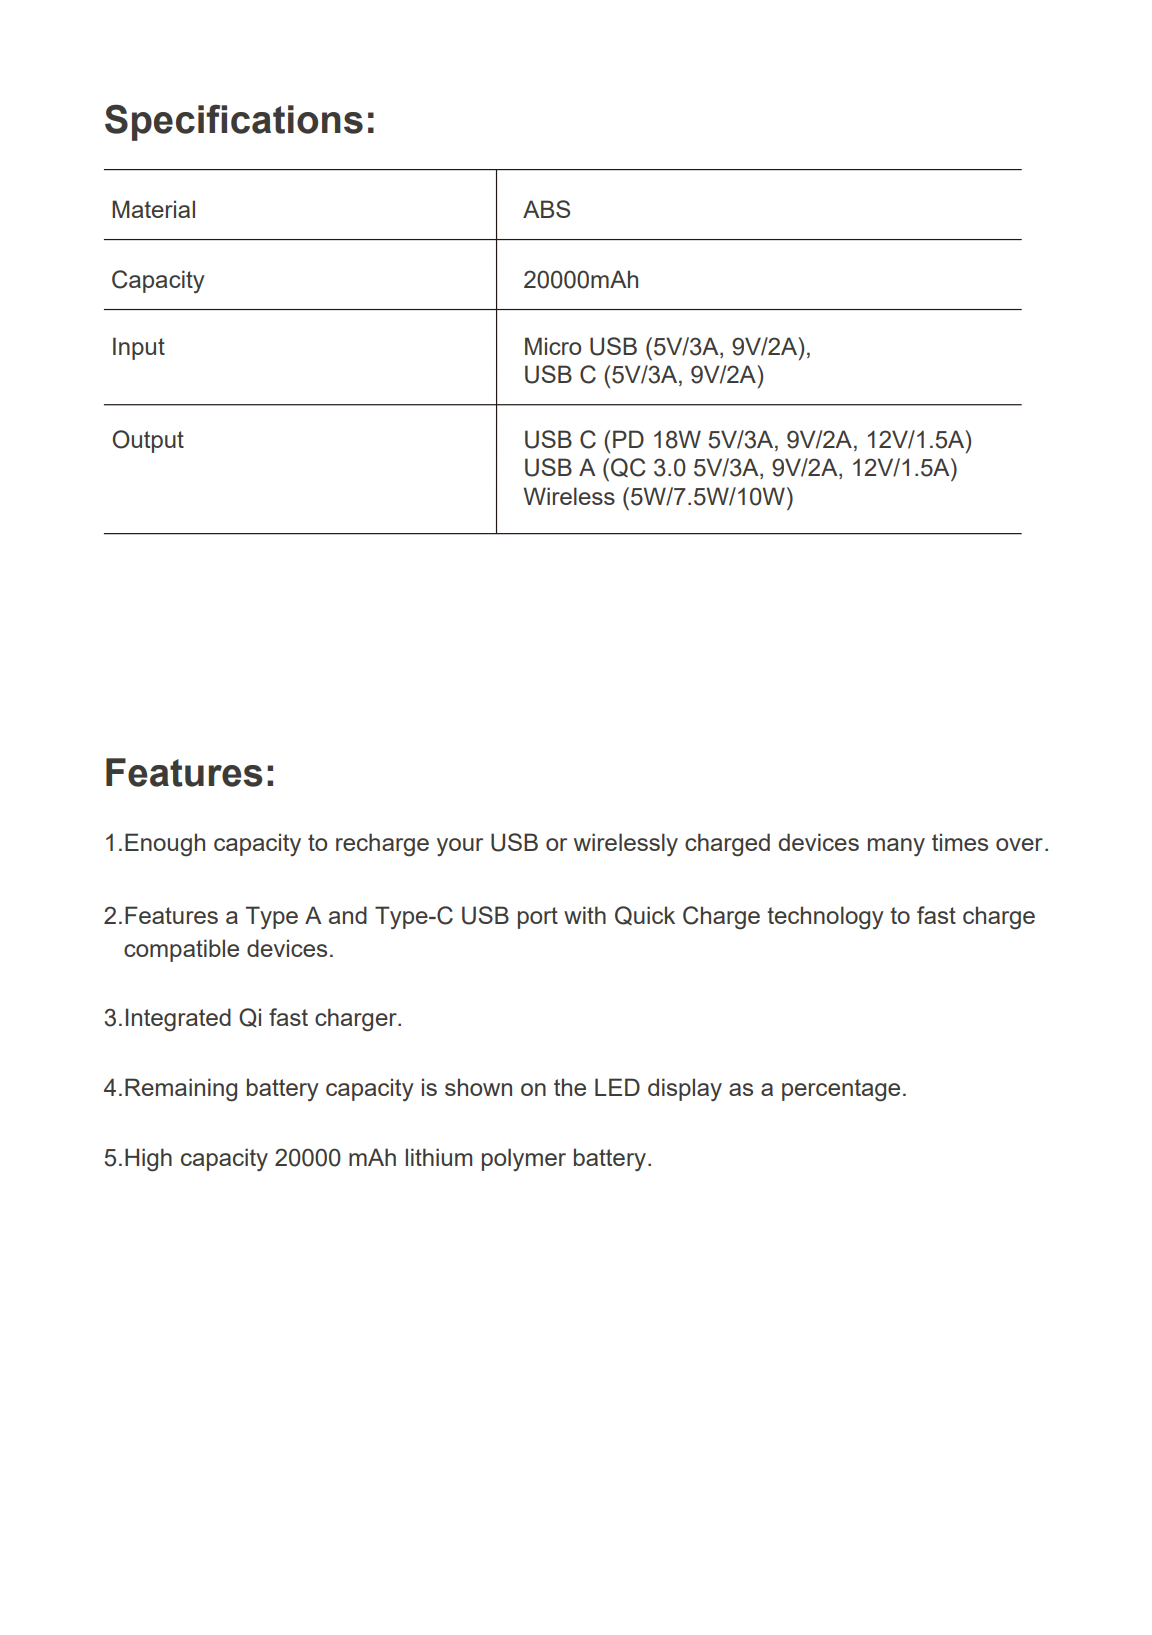  Describe the element at coordinates (148, 441) in the screenshot. I see `Output` at that location.
